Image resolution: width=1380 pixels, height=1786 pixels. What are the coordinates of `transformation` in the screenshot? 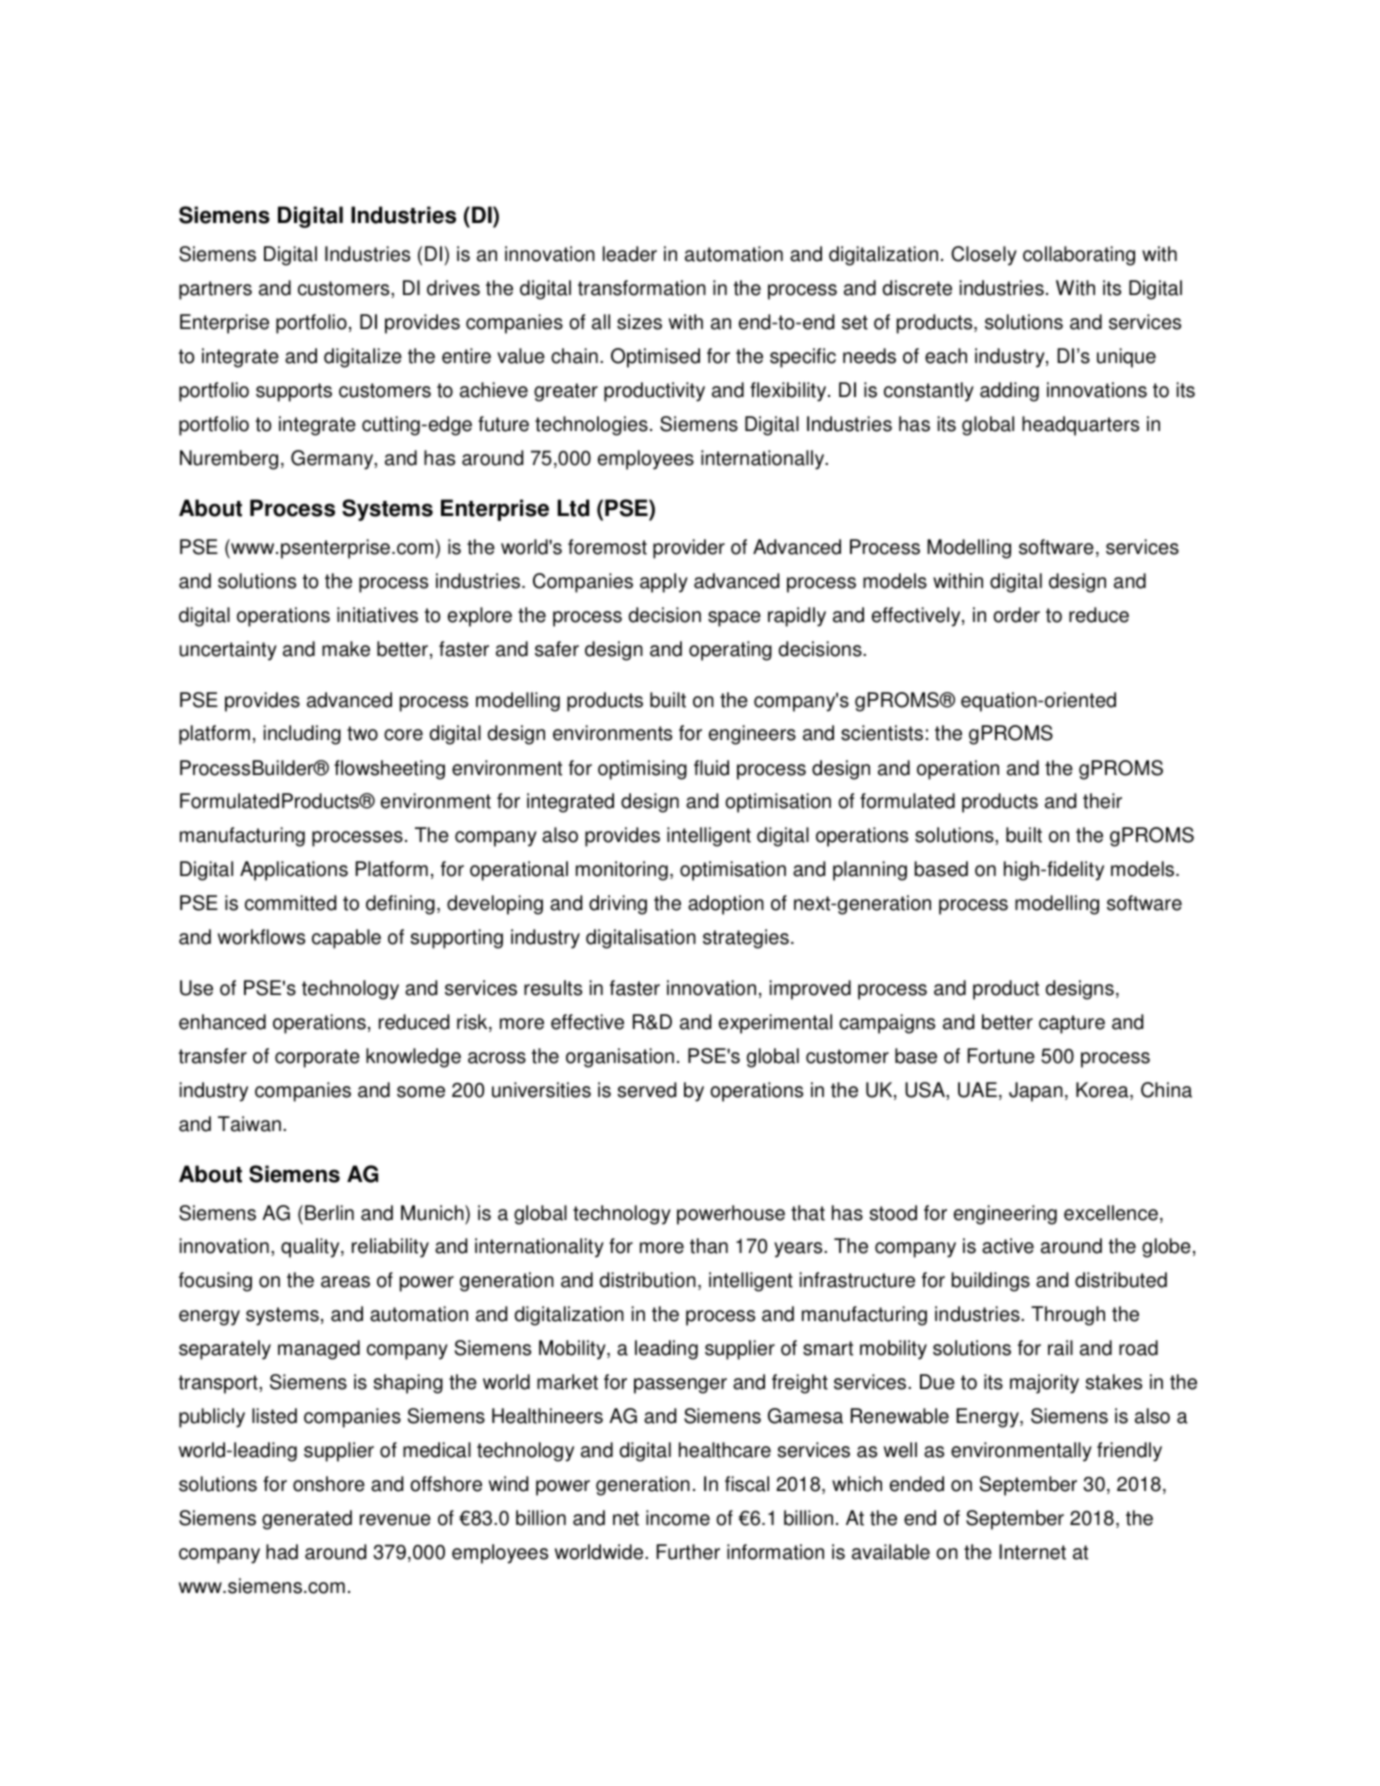 It's located at (642, 288).
